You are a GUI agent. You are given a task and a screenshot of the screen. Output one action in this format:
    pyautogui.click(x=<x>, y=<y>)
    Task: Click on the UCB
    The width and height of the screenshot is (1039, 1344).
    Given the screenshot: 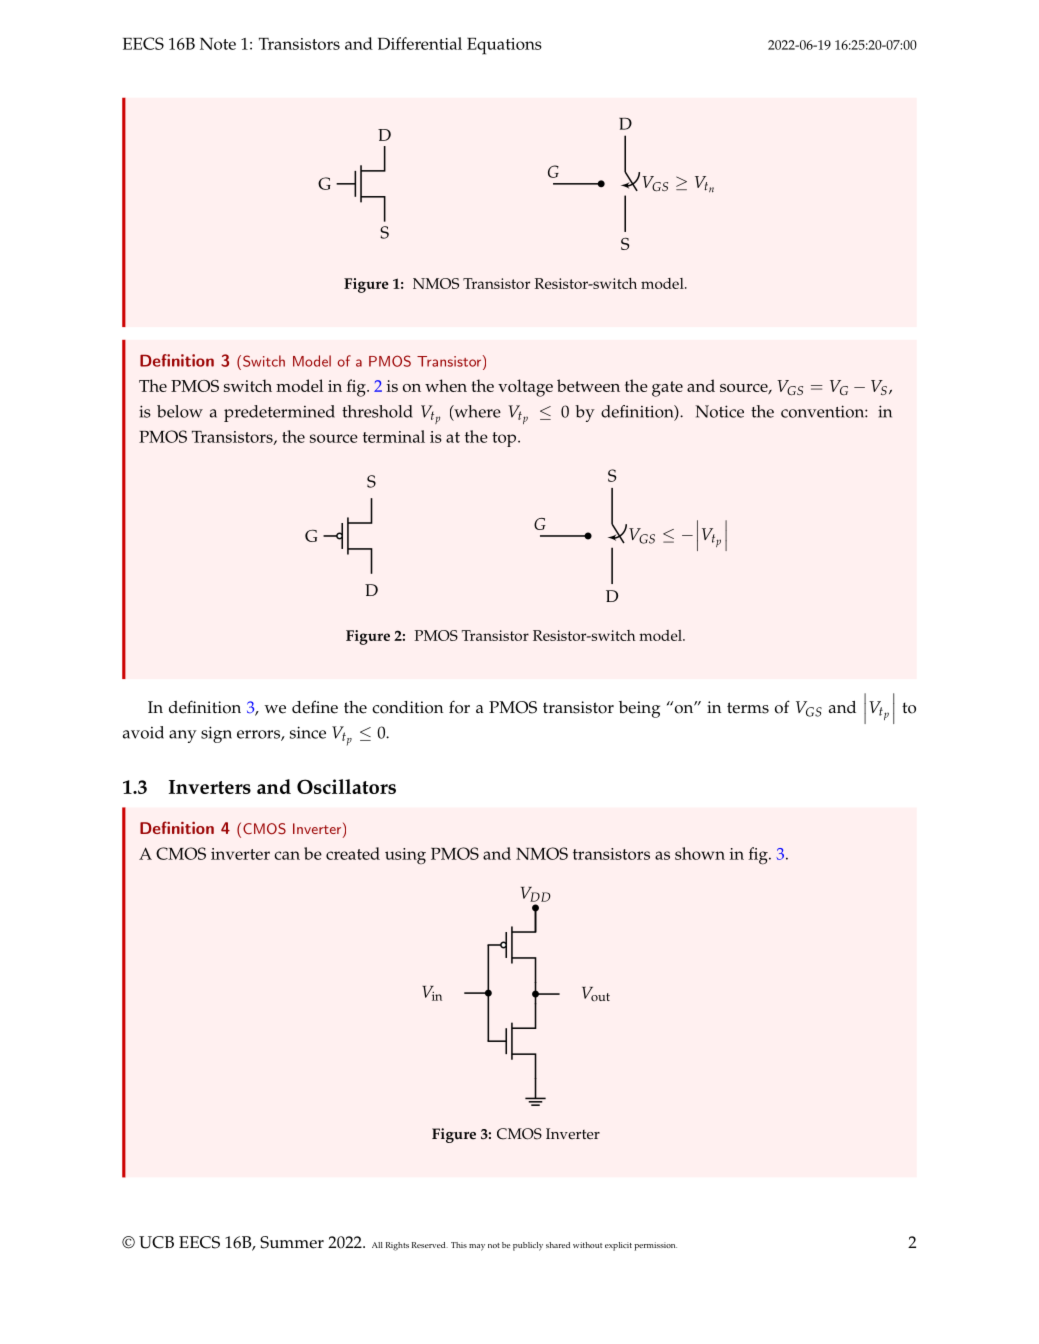 What is the action you would take?
    pyautogui.click(x=156, y=1242)
